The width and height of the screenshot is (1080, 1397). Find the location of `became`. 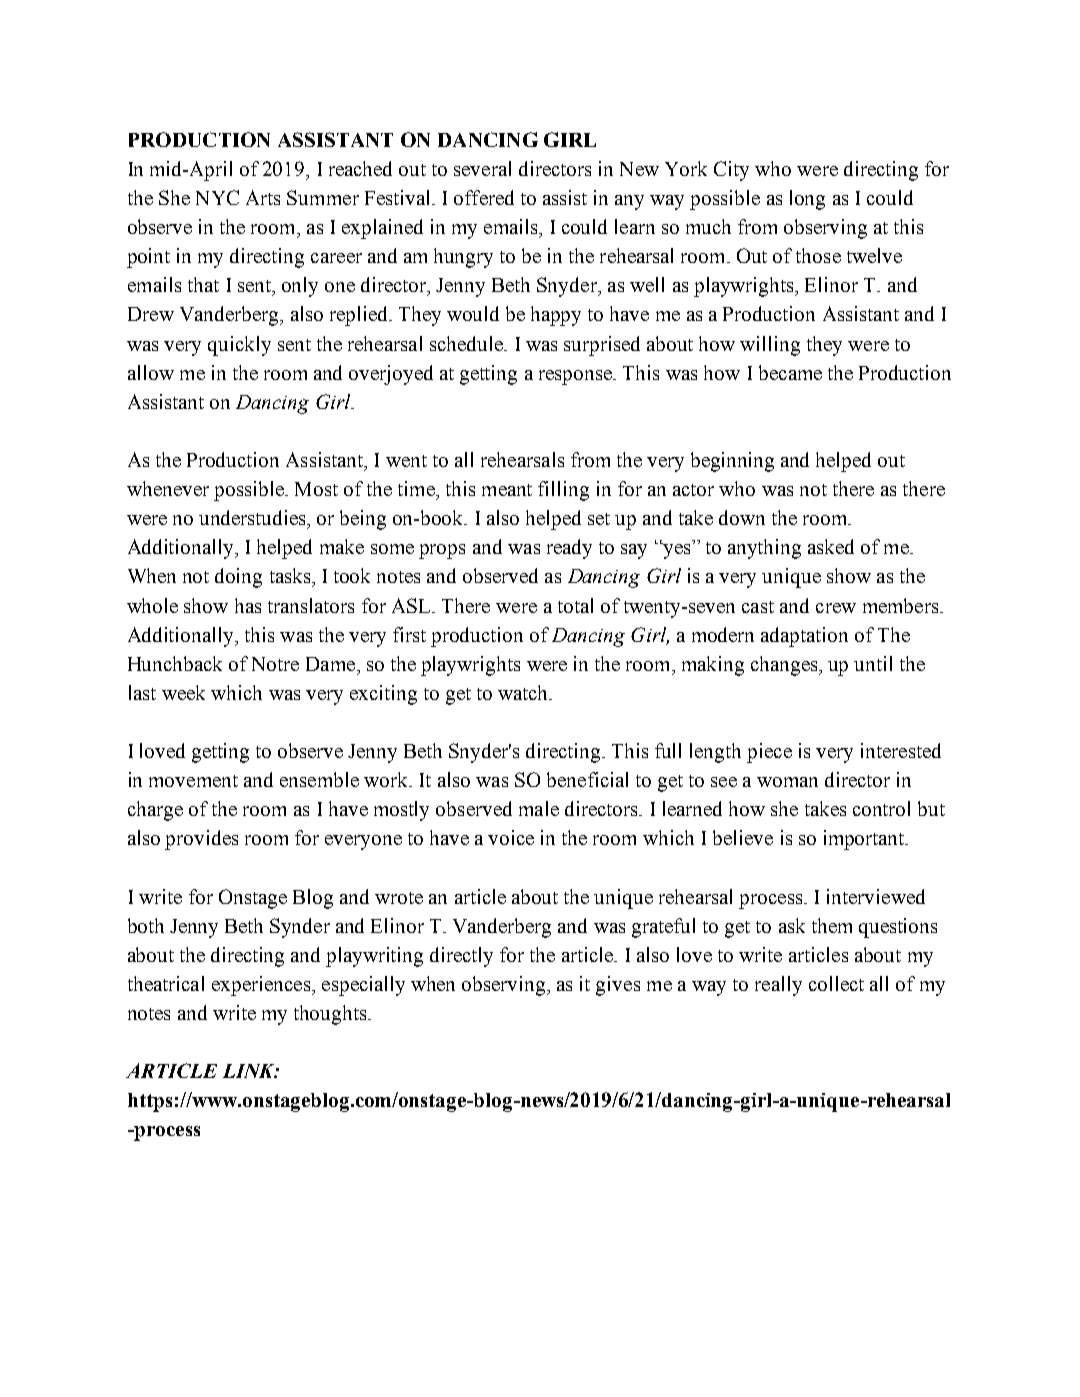

became is located at coordinates (790, 372).
